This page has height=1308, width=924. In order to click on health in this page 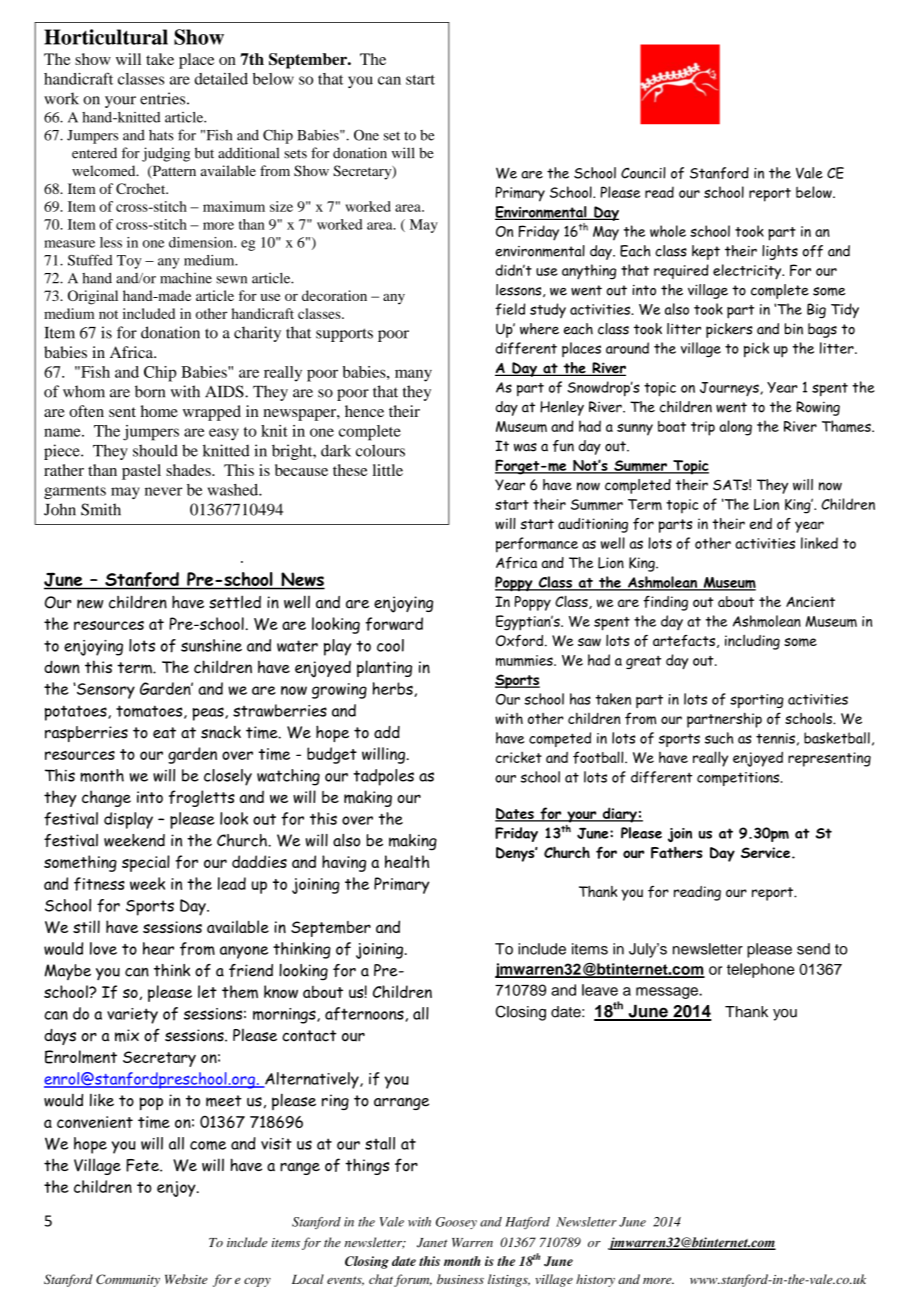, I will do `click(407, 861)`.
